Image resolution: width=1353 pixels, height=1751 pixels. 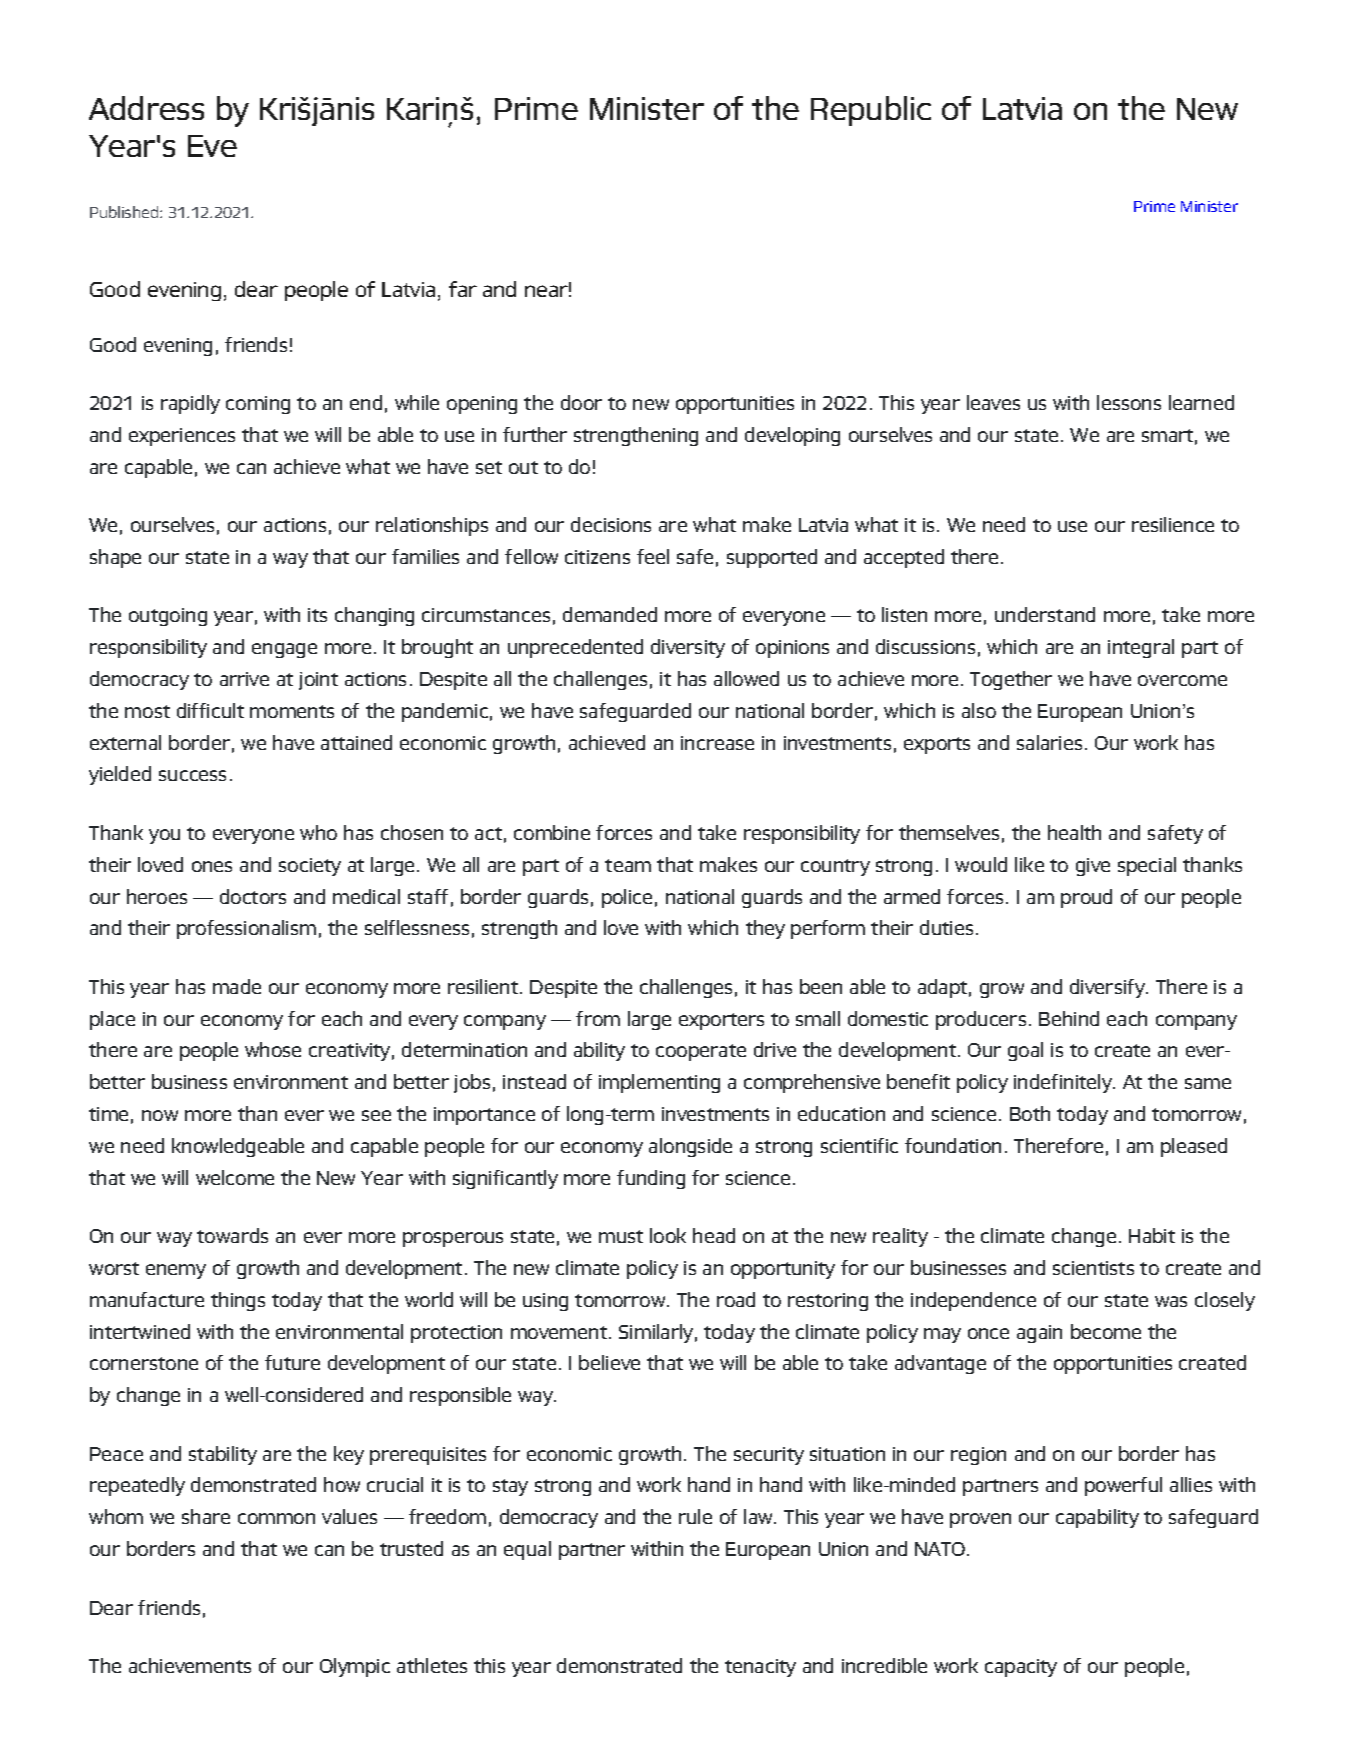 What do you see at coordinates (1093, 1268) in the document?
I see `scientists` at bounding box center [1093, 1268].
